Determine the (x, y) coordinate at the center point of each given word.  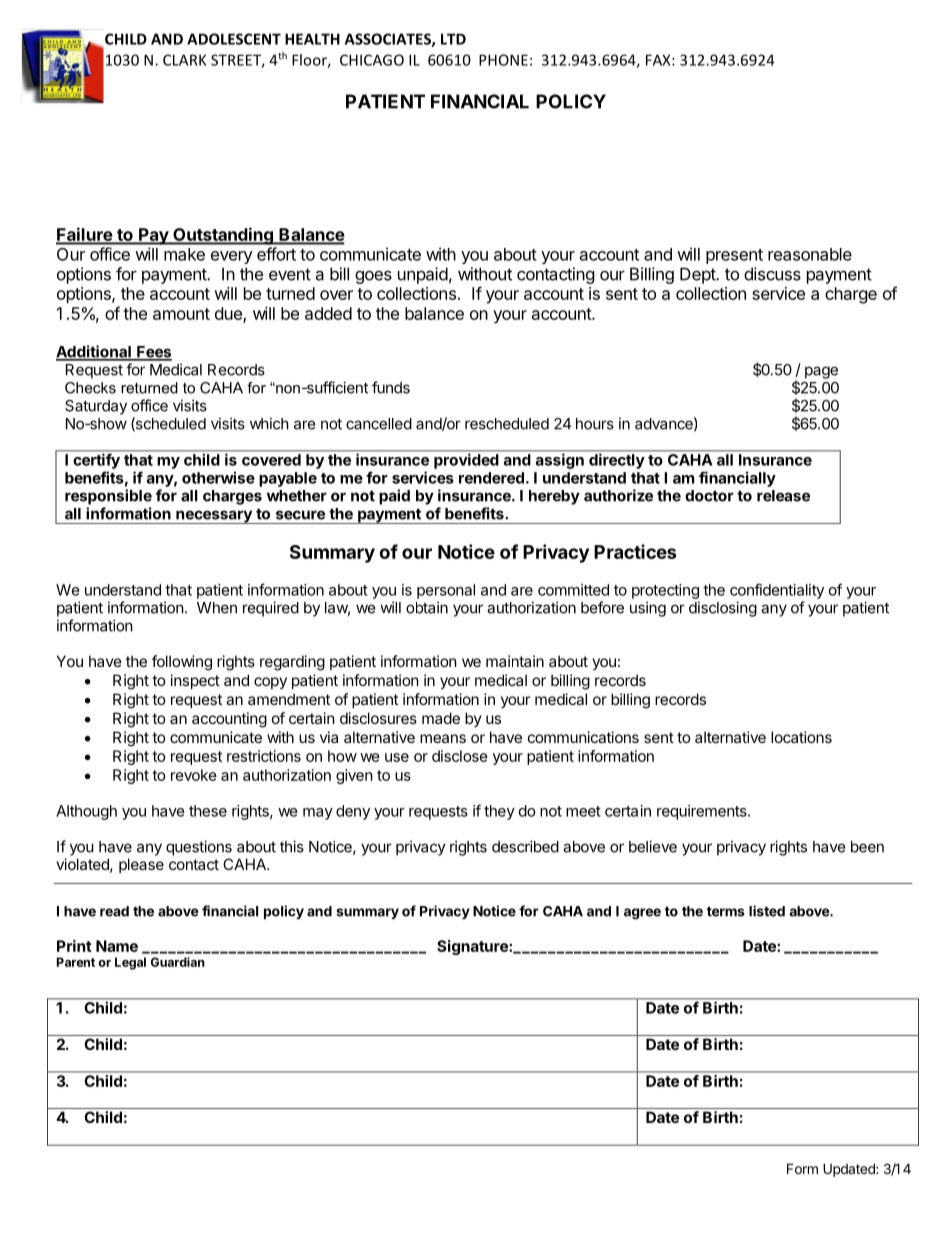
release (783, 496)
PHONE (503, 60)
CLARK (185, 60)
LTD (453, 39)
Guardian (178, 962)
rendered (491, 478)
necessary (214, 517)
